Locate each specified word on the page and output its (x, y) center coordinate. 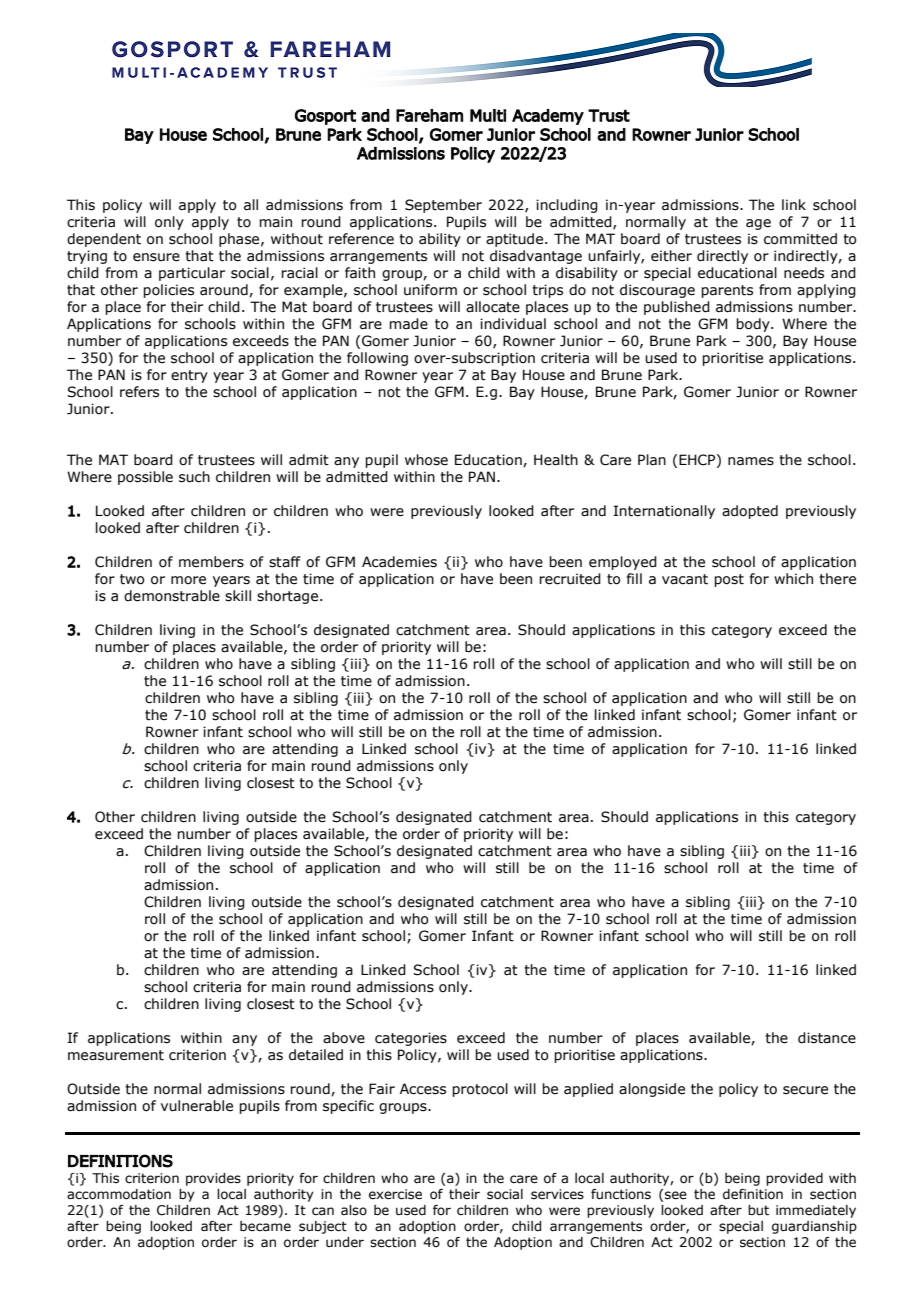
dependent (104, 240)
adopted (750, 512)
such (194, 477)
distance (827, 1038)
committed (800, 239)
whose (426, 460)
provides (213, 1179)
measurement (116, 1055)
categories (411, 1039)
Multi (488, 115)
